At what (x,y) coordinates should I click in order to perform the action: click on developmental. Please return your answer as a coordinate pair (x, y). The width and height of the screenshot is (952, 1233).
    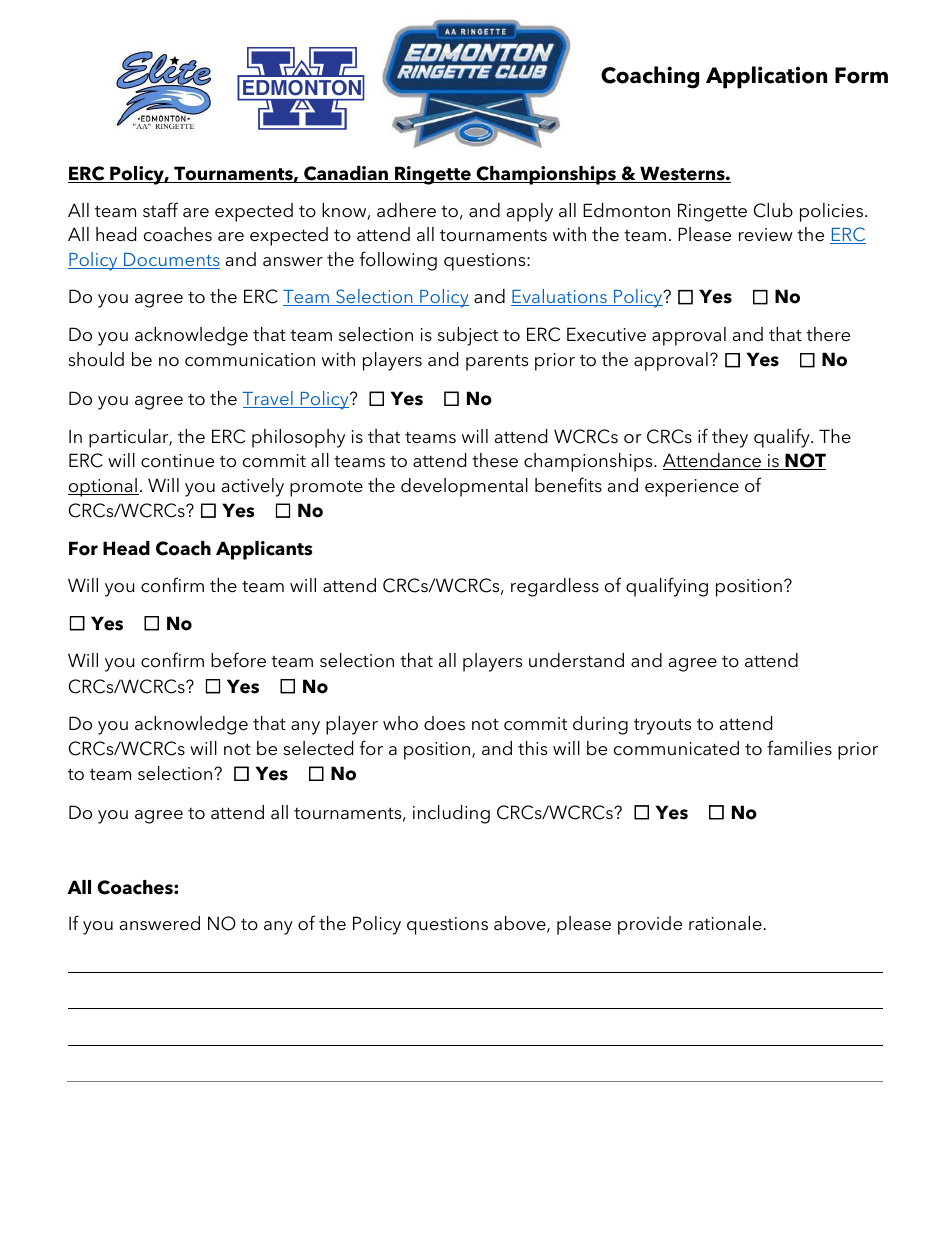
    Looking at the image, I should click on (464, 487).
